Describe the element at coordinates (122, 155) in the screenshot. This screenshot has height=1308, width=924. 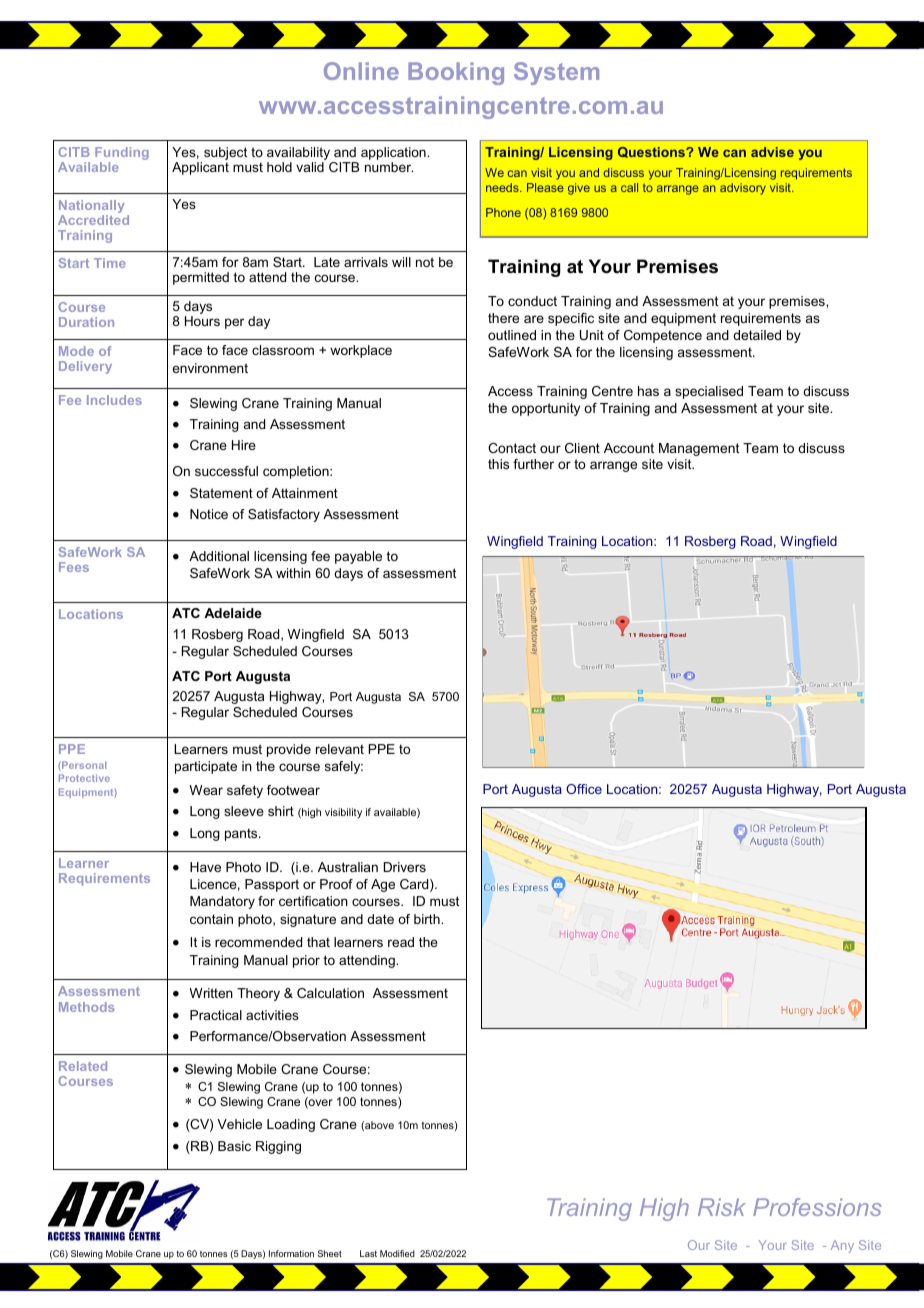
I see `Funding` at that location.
